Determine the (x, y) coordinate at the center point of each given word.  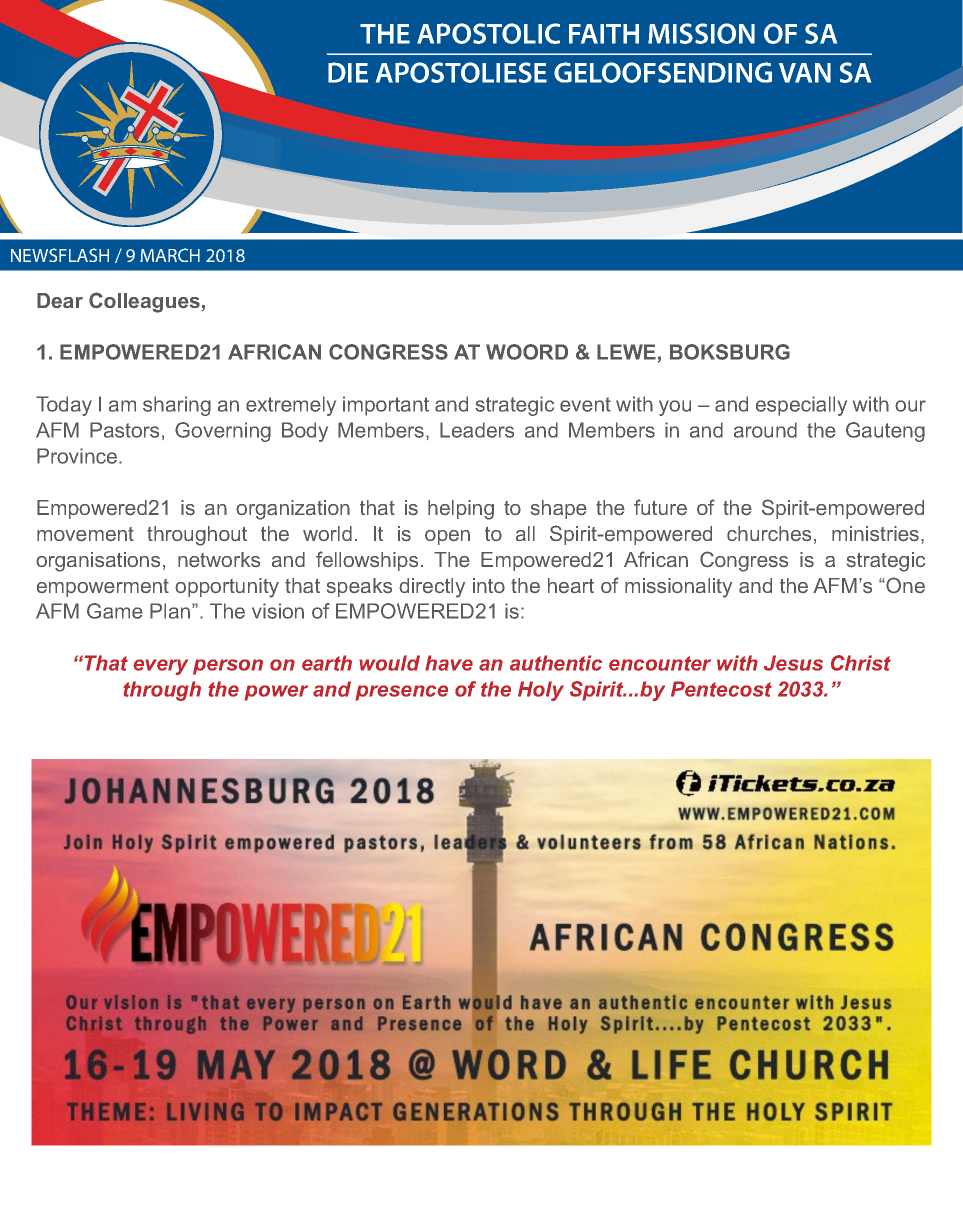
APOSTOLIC (488, 33)
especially (801, 406)
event (585, 404)
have (449, 663)
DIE (348, 72)
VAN (805, 73)
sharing (177, 406)
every (160, 667)
